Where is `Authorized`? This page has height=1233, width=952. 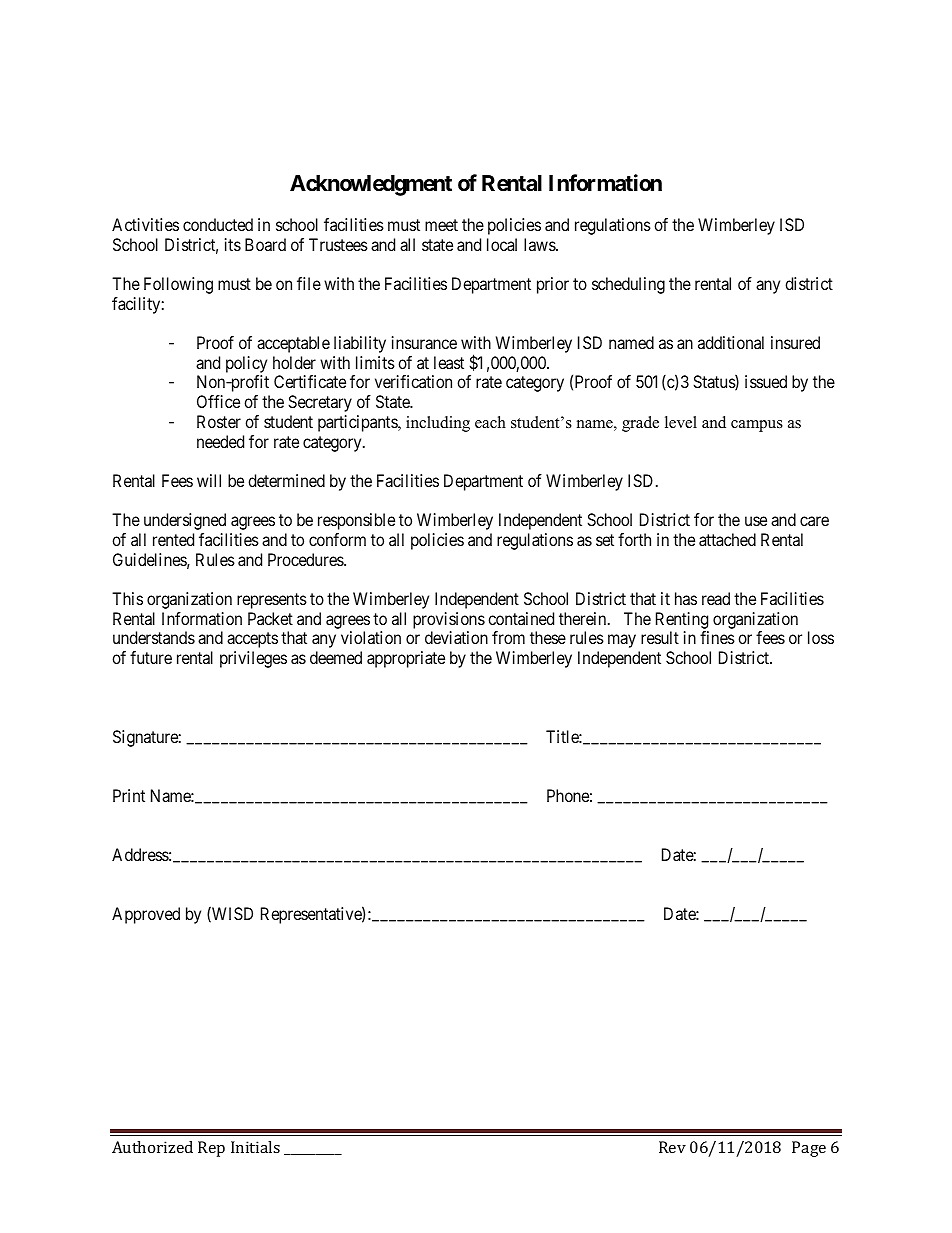 Authorized is located at coordinates (152, 1147).
